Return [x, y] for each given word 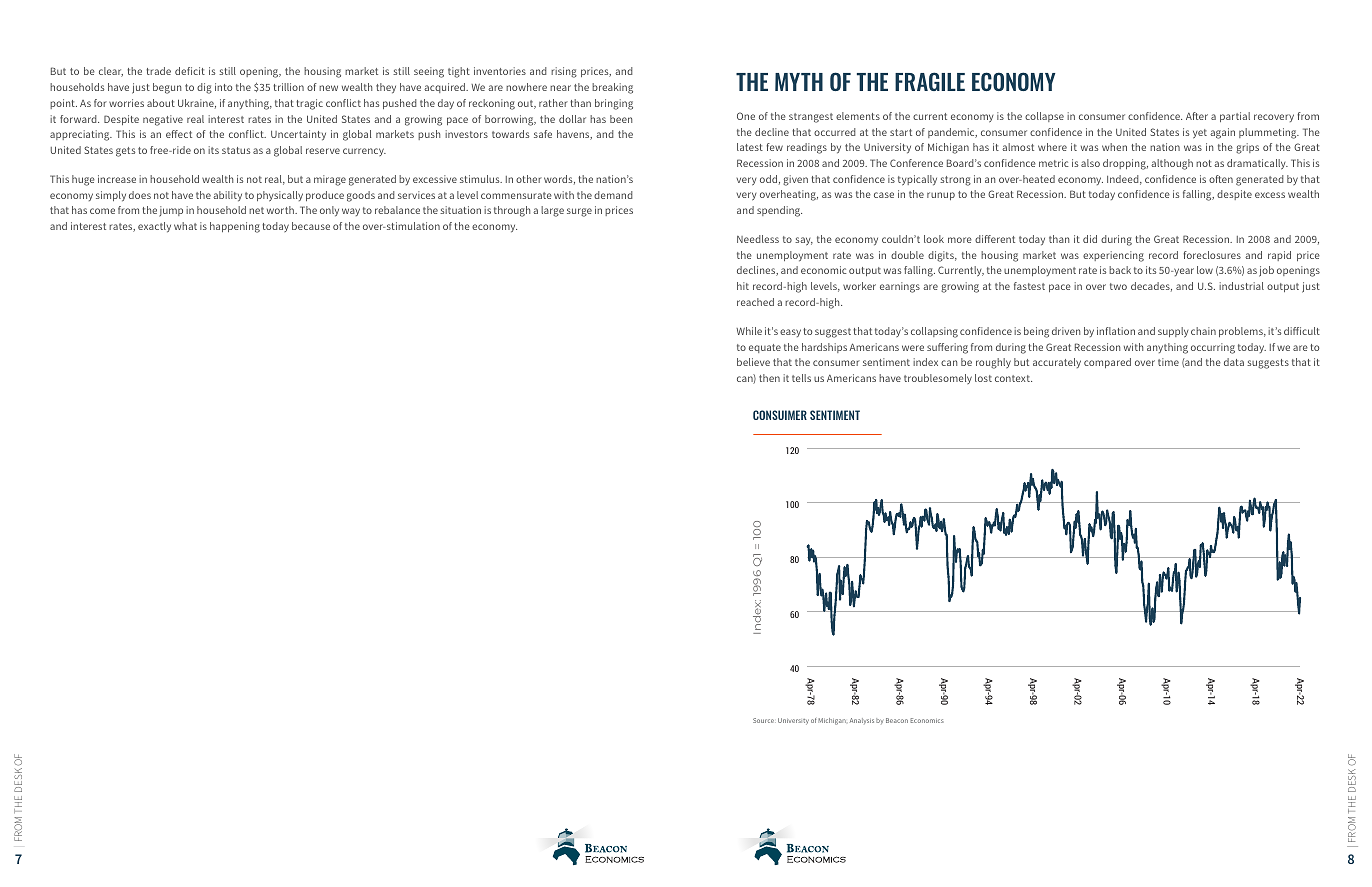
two [1118, 286]
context [1013, 378]
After [1197, 116]
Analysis [862, 721]
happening [235, 227]
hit [743, 286]
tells [801, 378]
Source [764, 720]
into [223, 87]
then [769, 378]
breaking [612, 88]
